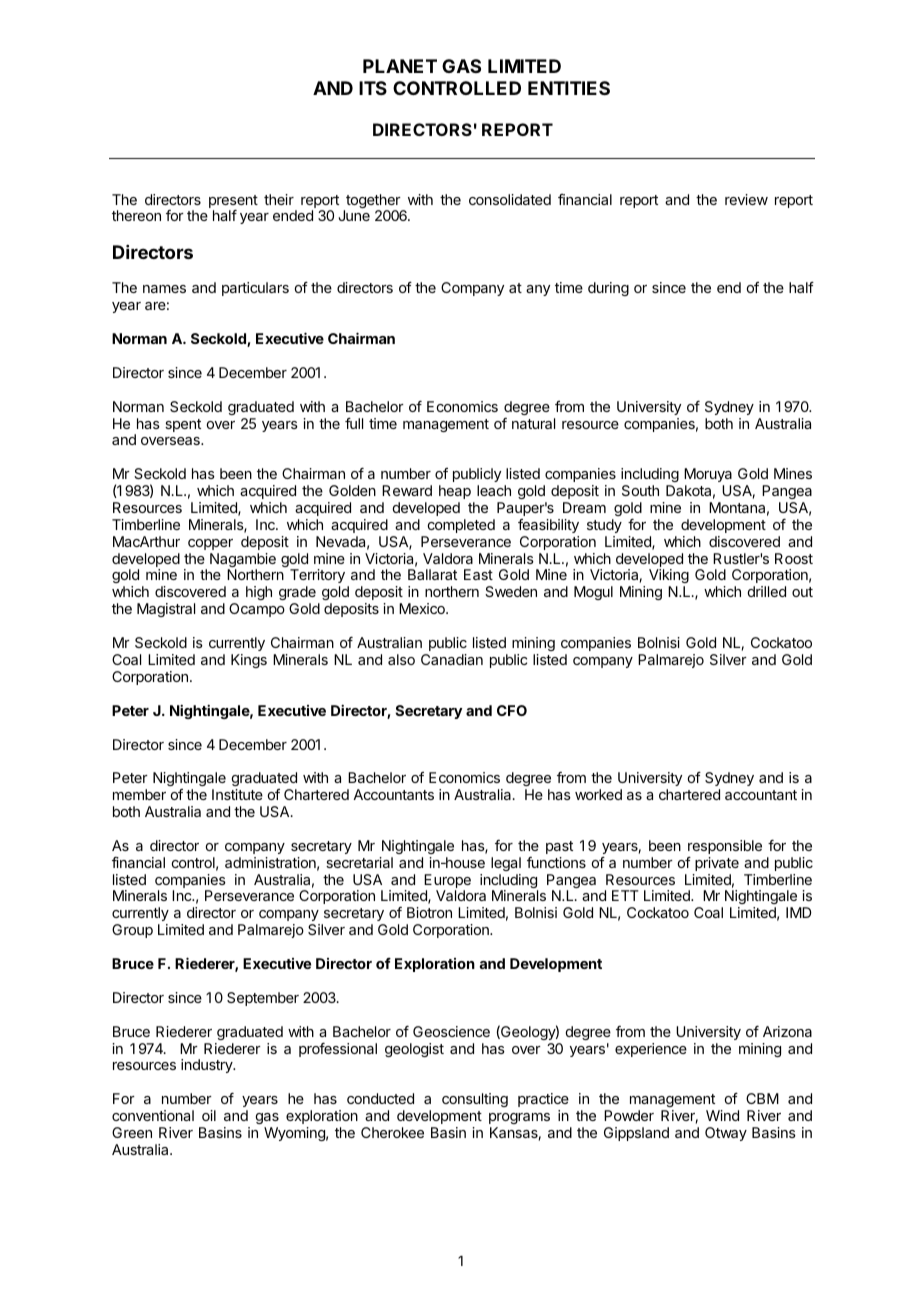 The height and width of the screenshot is (1308, 924). What do you see at coordinates (209, 1115) in the screenshot?
I see `oil` at bounding box center [209, 1115].
